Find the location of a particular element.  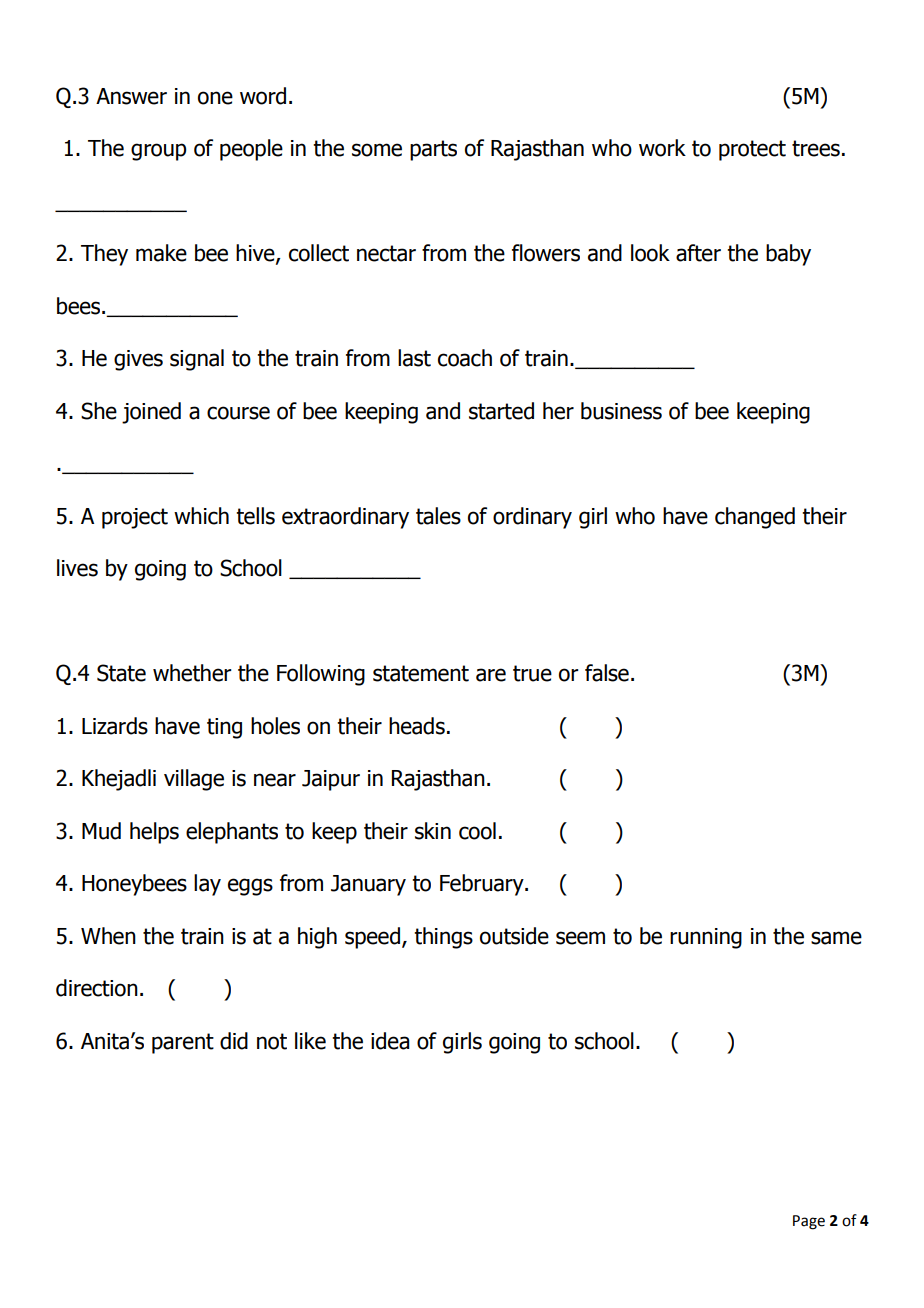

whether is located at coordinates (192, 673).
